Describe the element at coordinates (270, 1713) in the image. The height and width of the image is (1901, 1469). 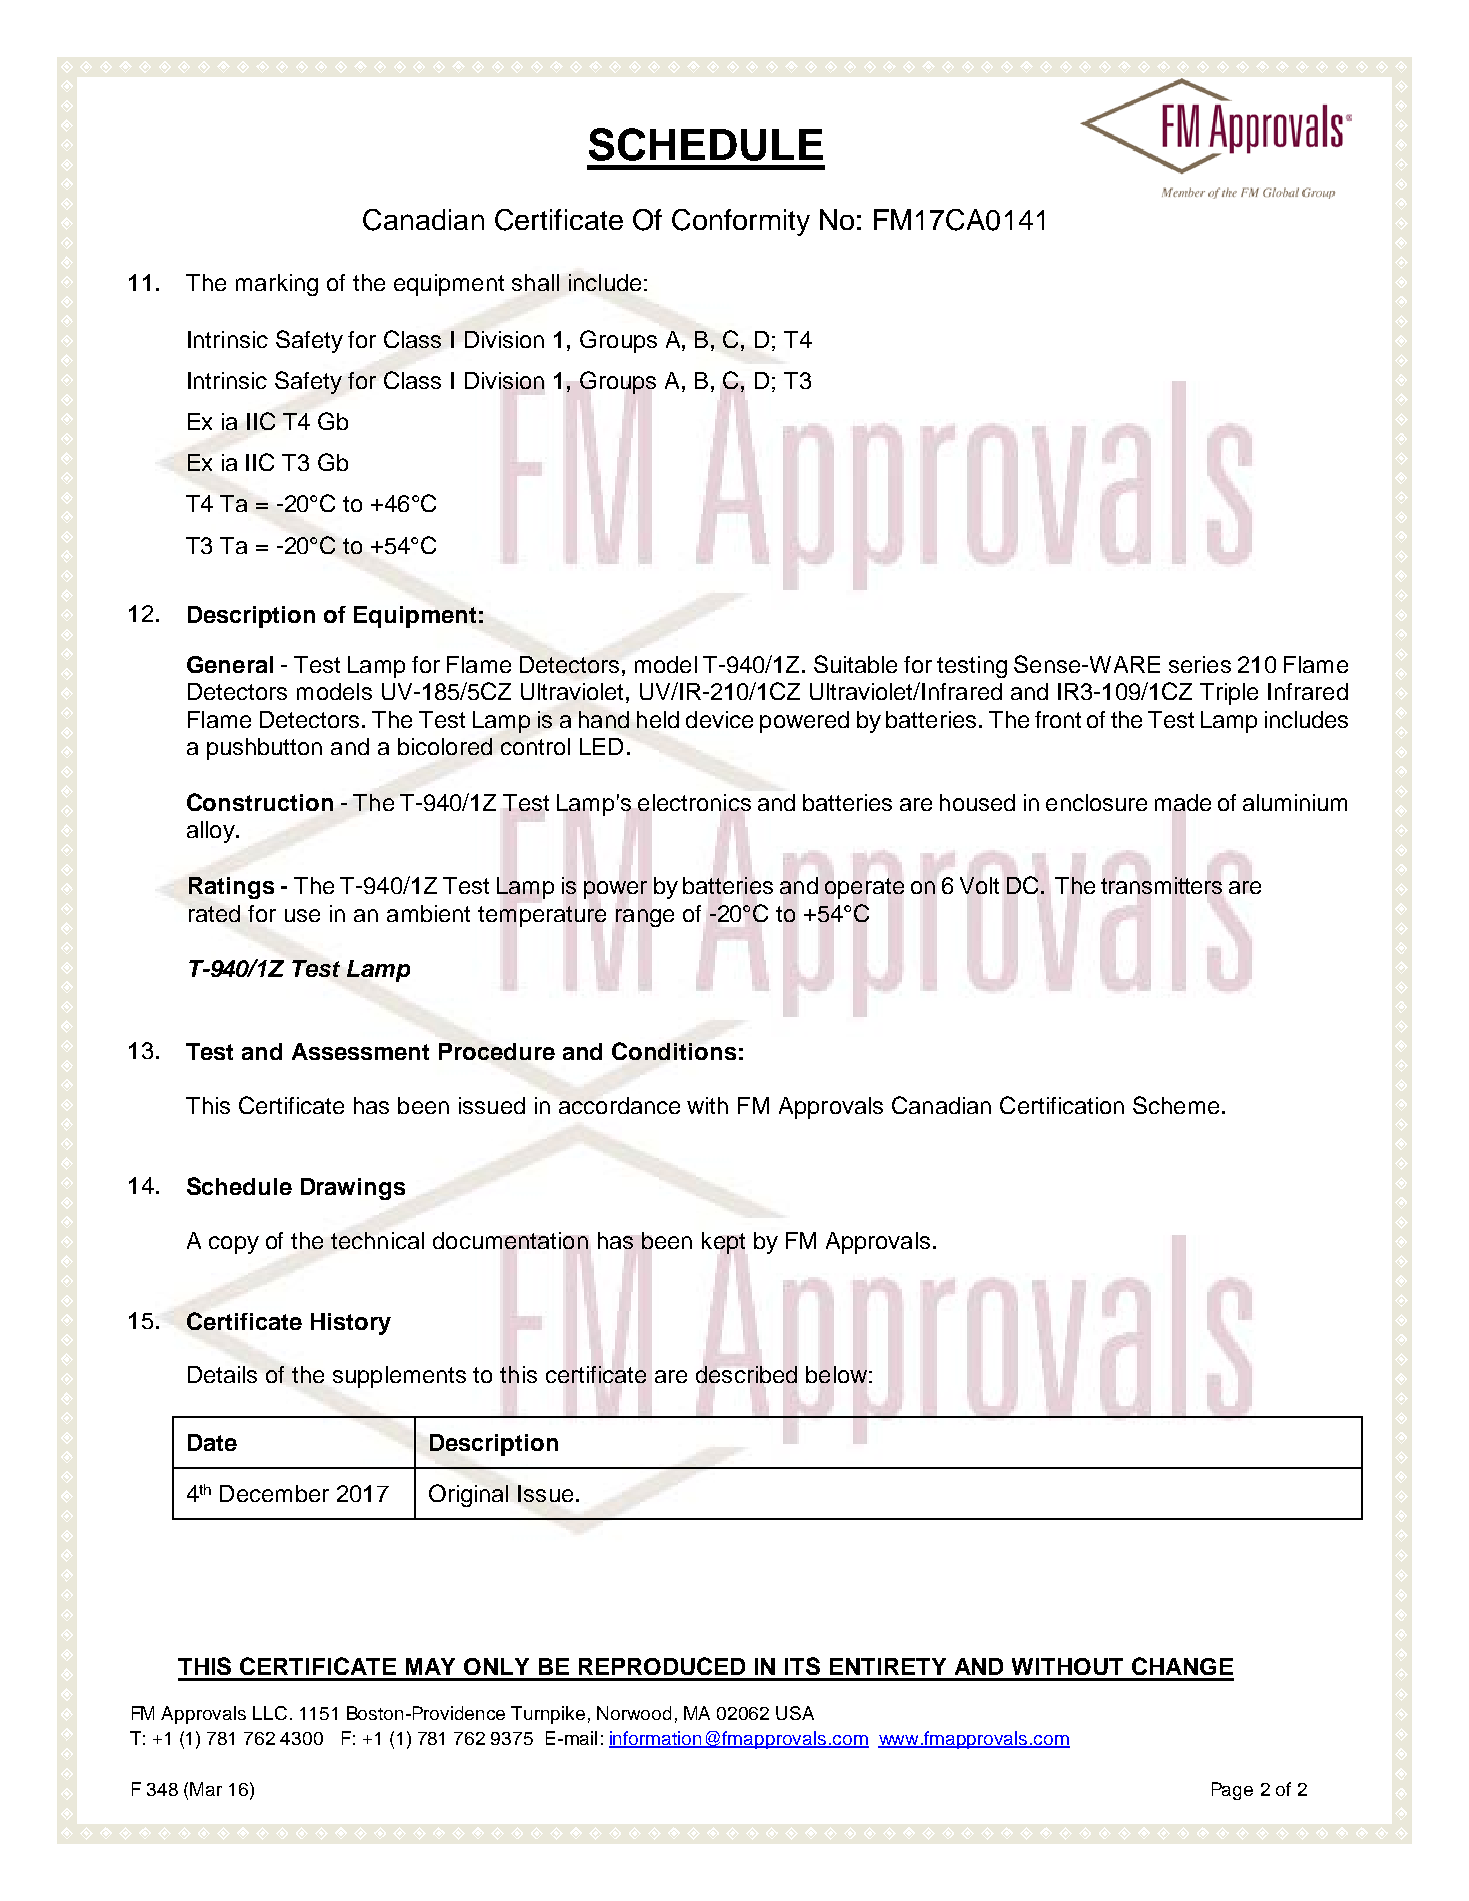
I see `LLC` at that location.
